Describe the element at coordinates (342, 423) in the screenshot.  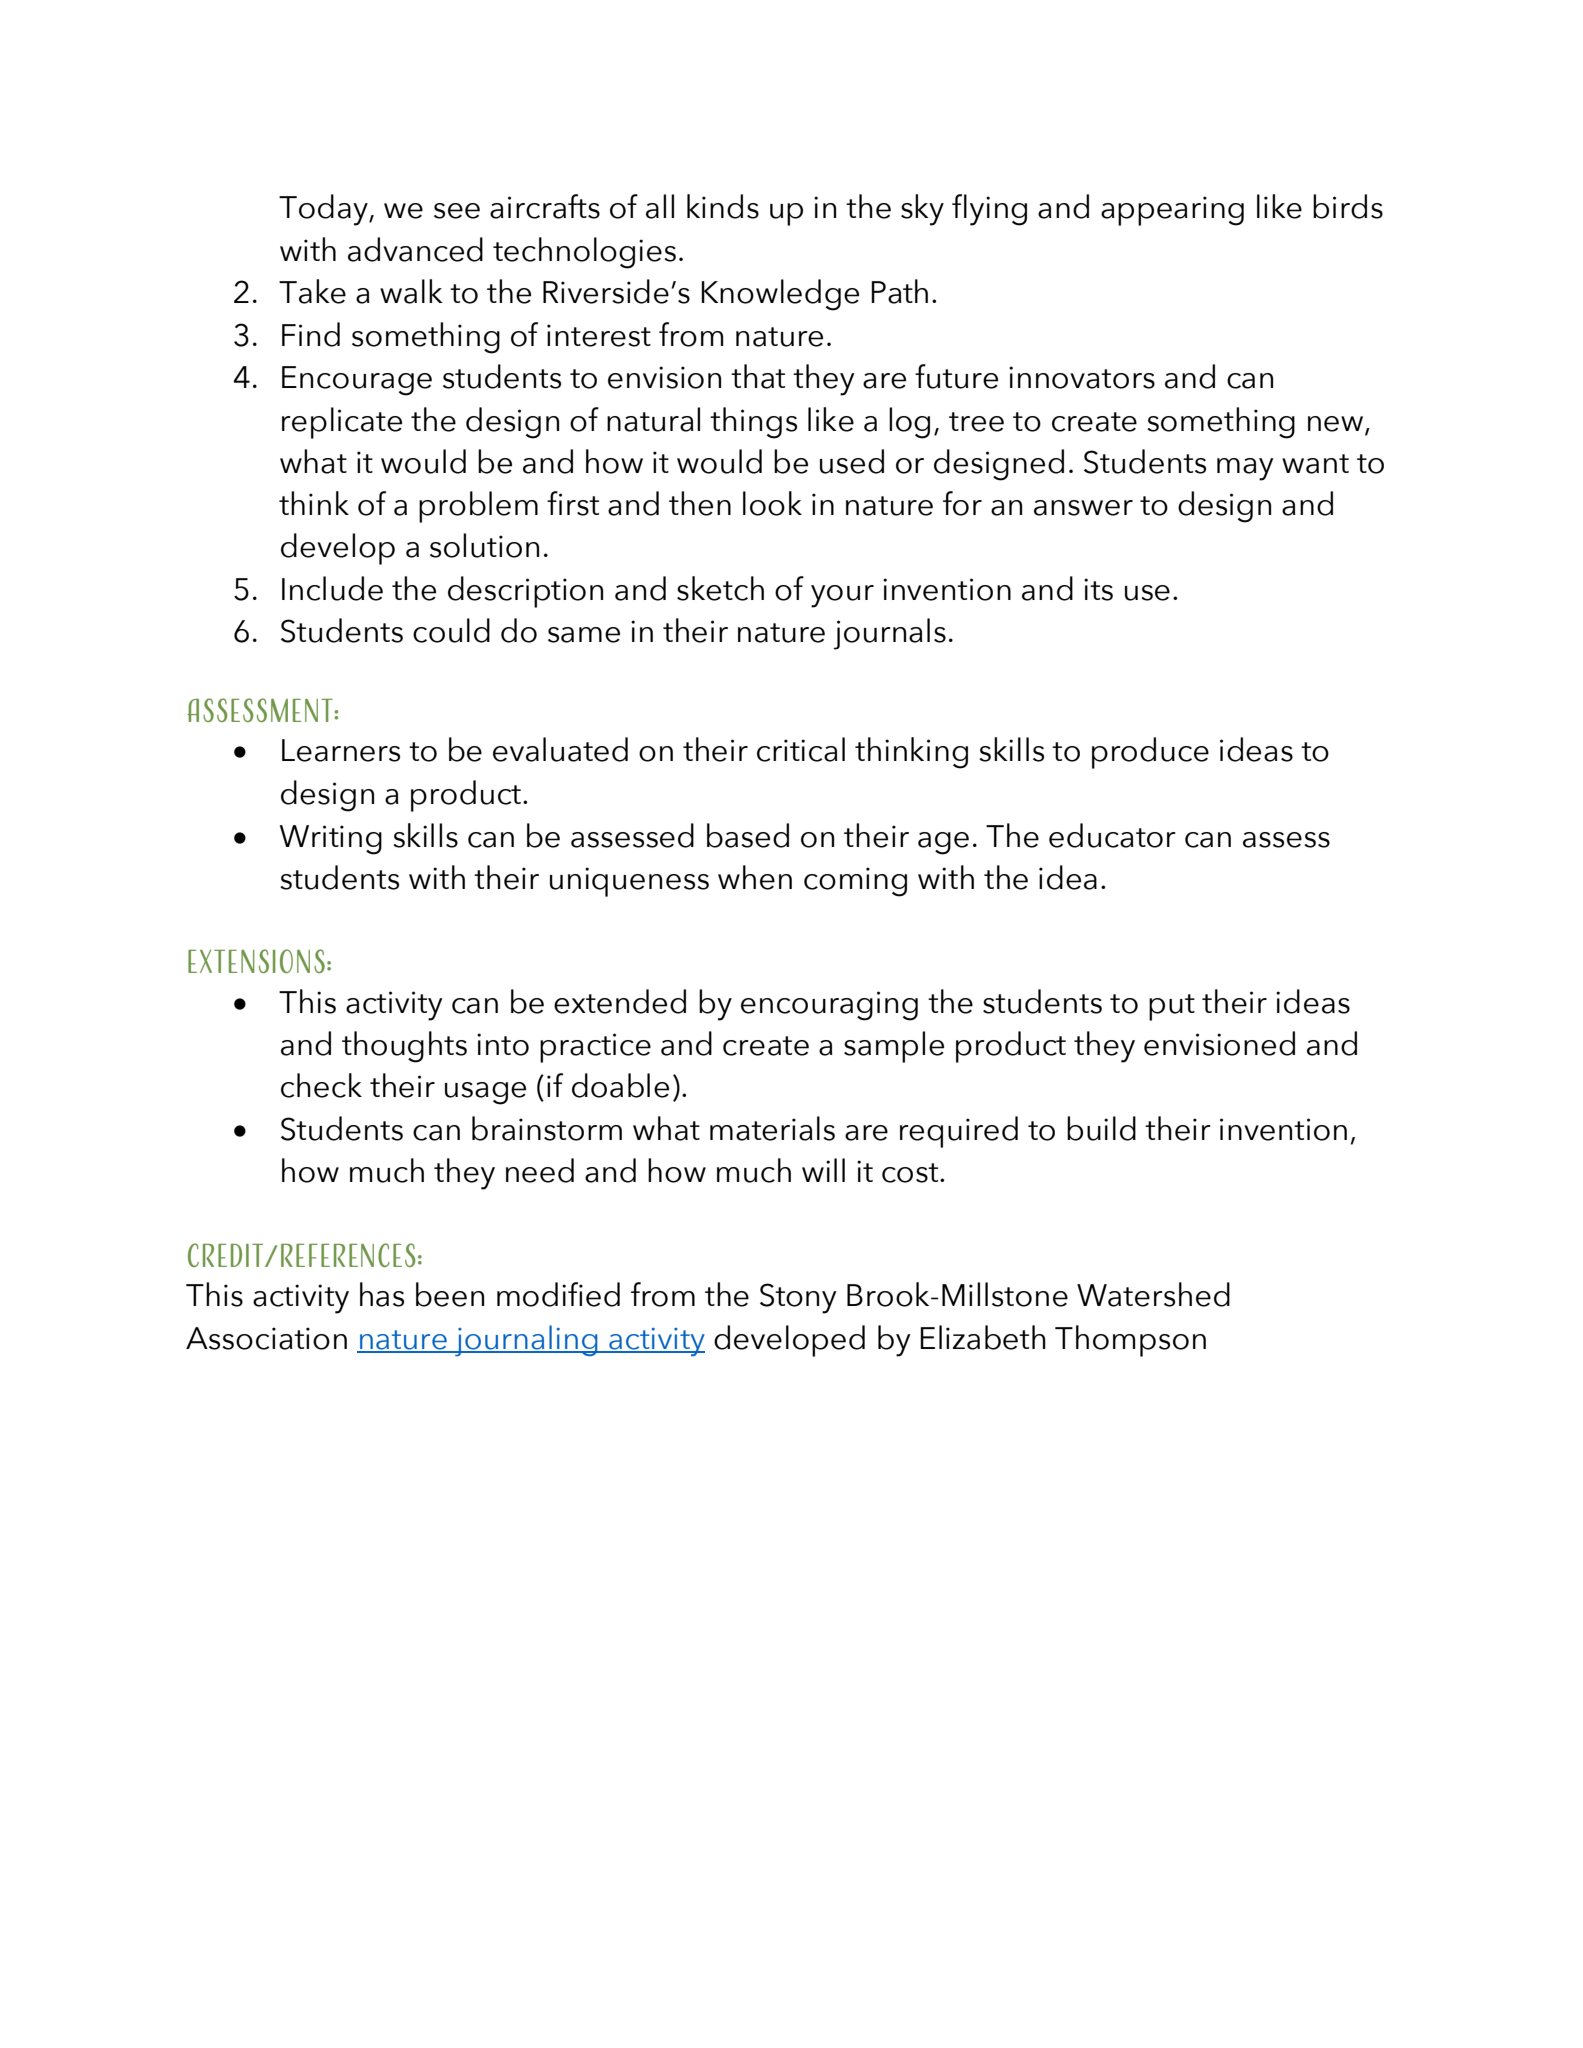
I see `replicate` at that location.
